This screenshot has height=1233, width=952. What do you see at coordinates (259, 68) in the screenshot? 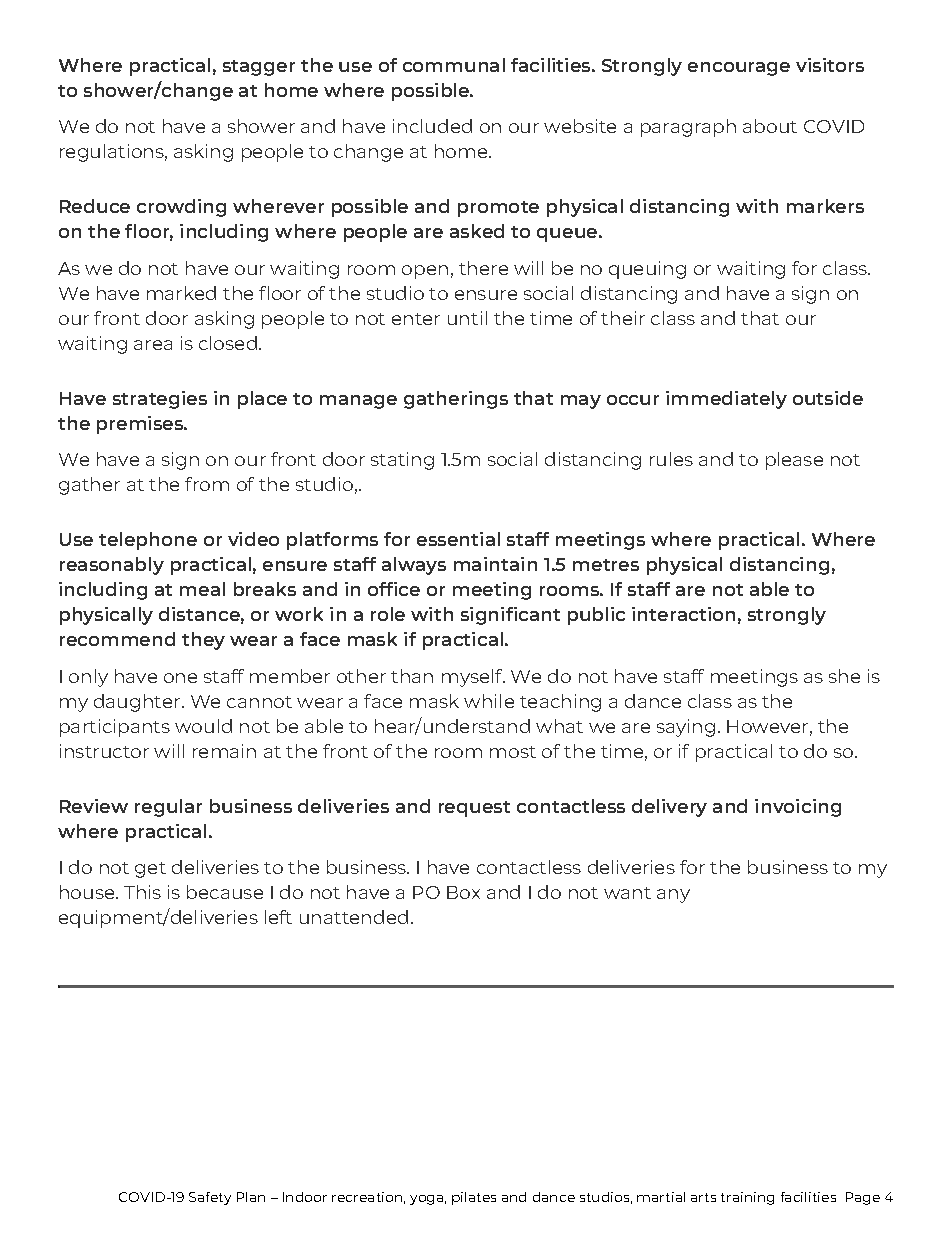
I see `stagger` at bounding box center [259, 68].
